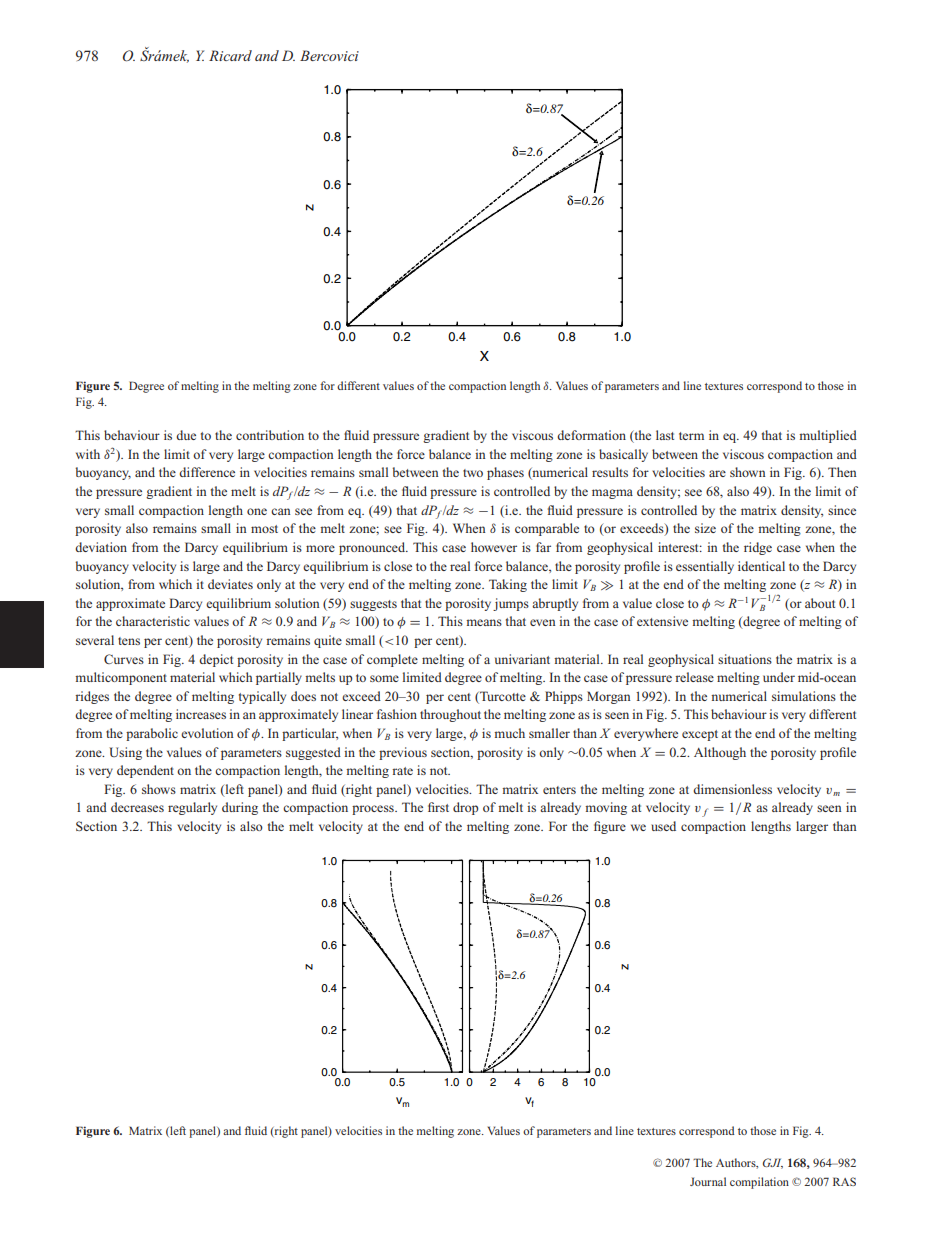 Image resolution: width=952 pixels, height=1233 pixels. I want to click on two, so click(473, 473).
